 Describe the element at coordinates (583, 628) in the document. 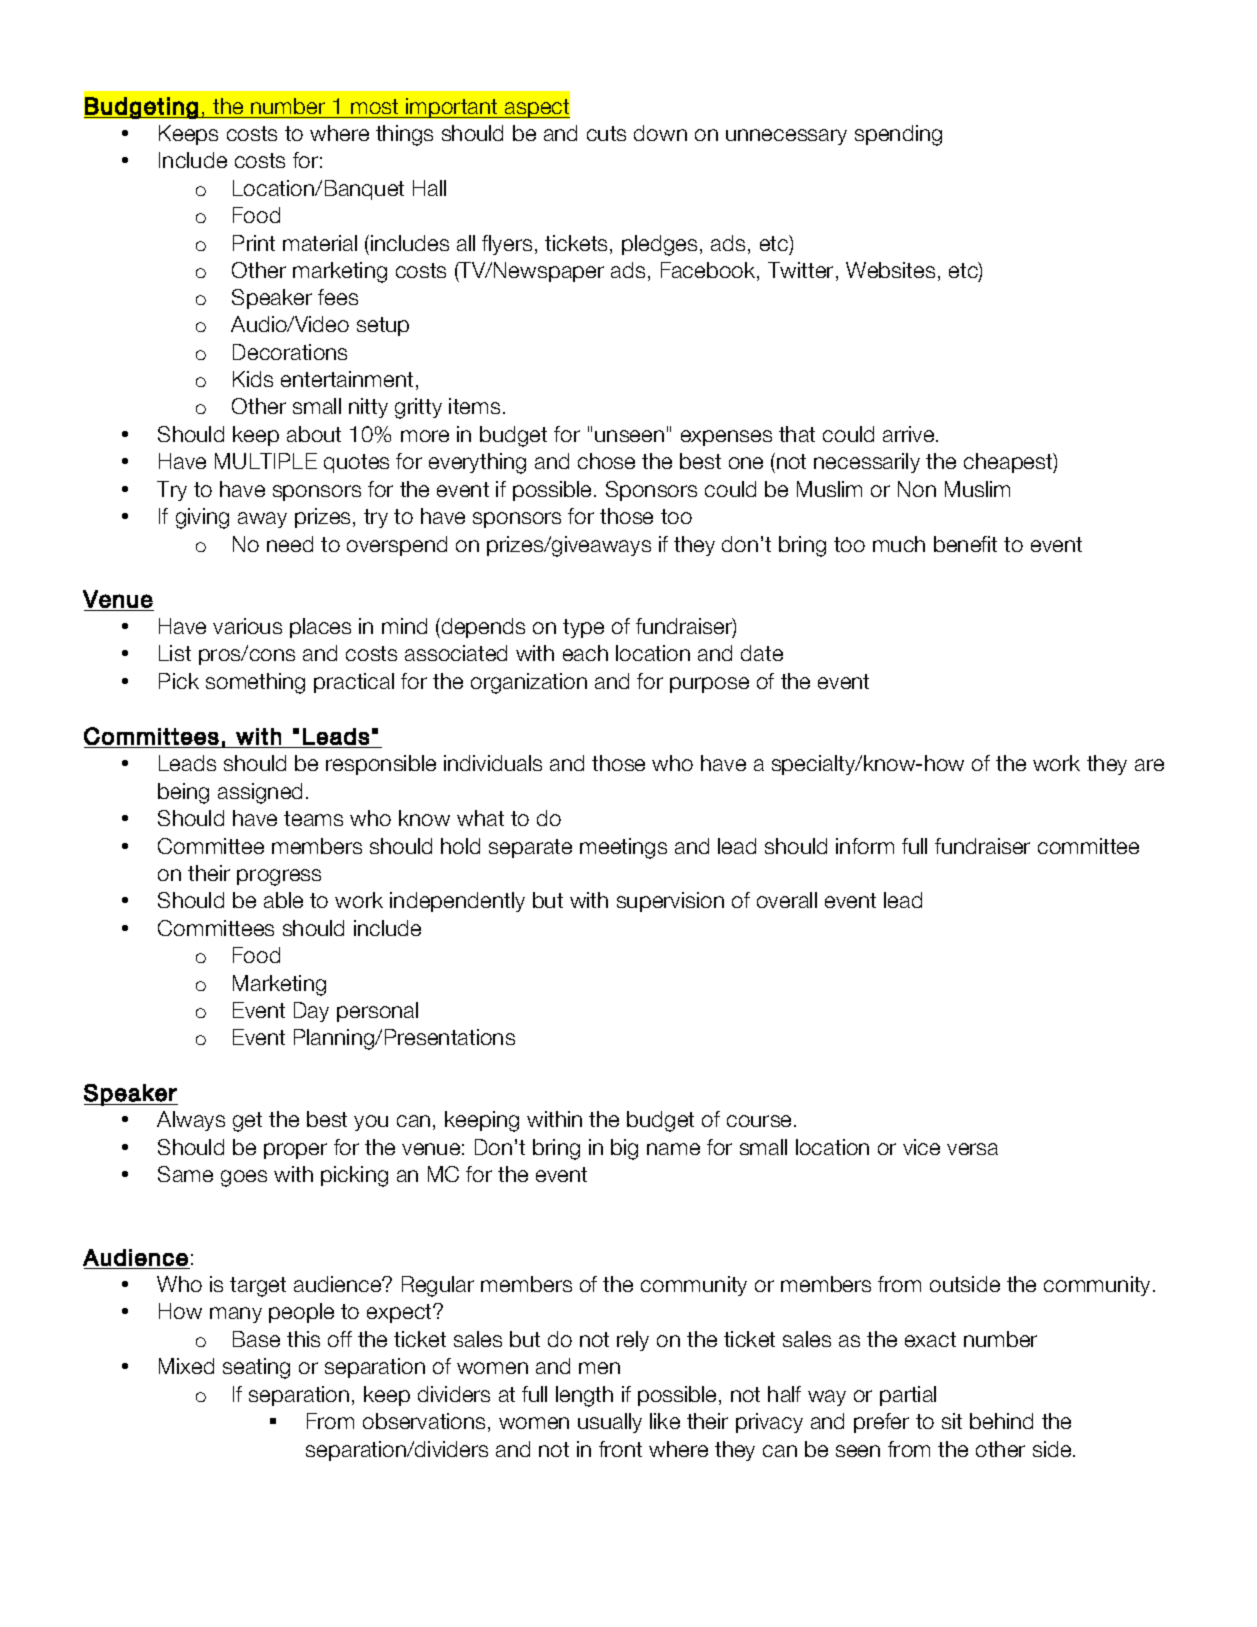

I see `type` at that location.
